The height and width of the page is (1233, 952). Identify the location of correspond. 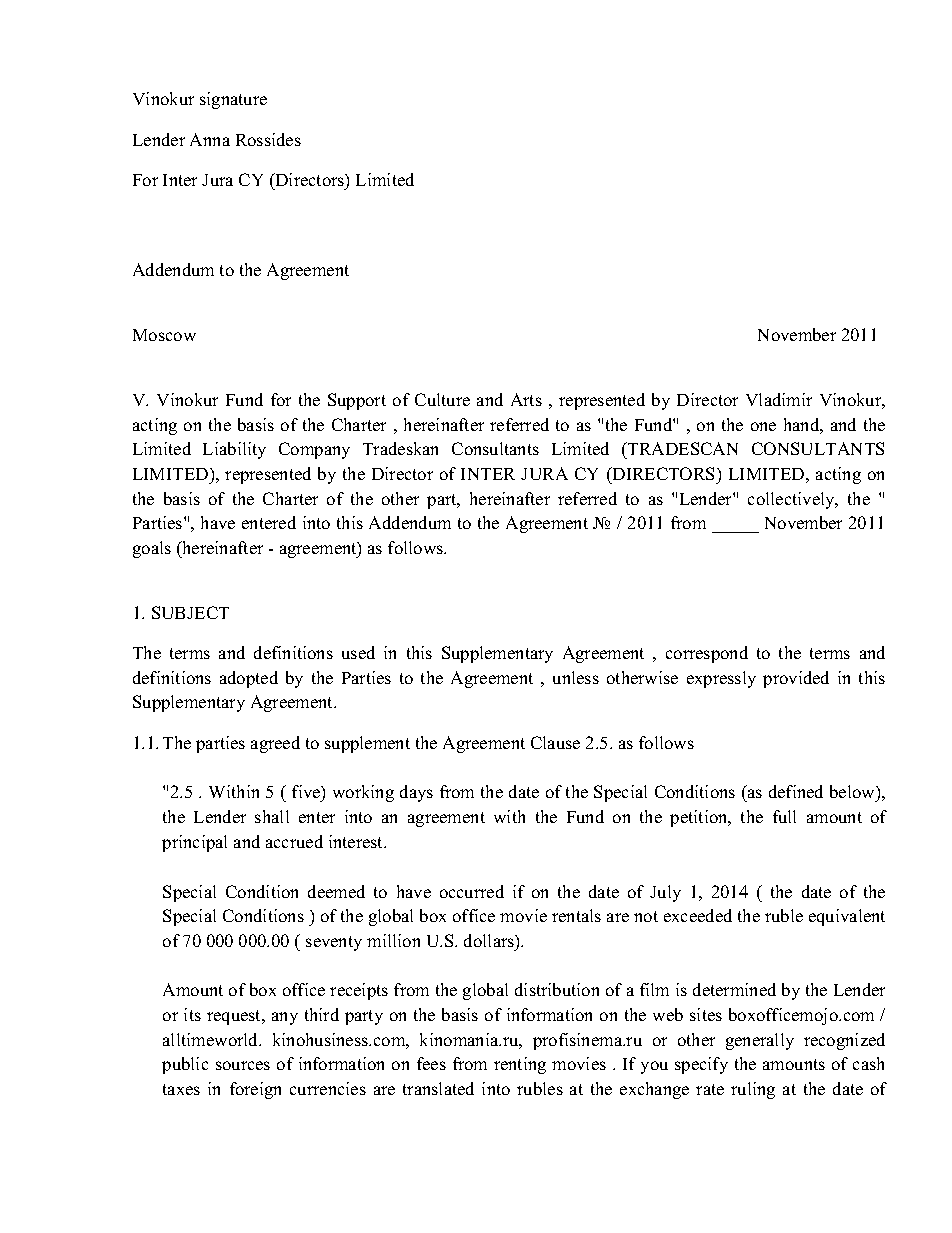
(707, 654).
